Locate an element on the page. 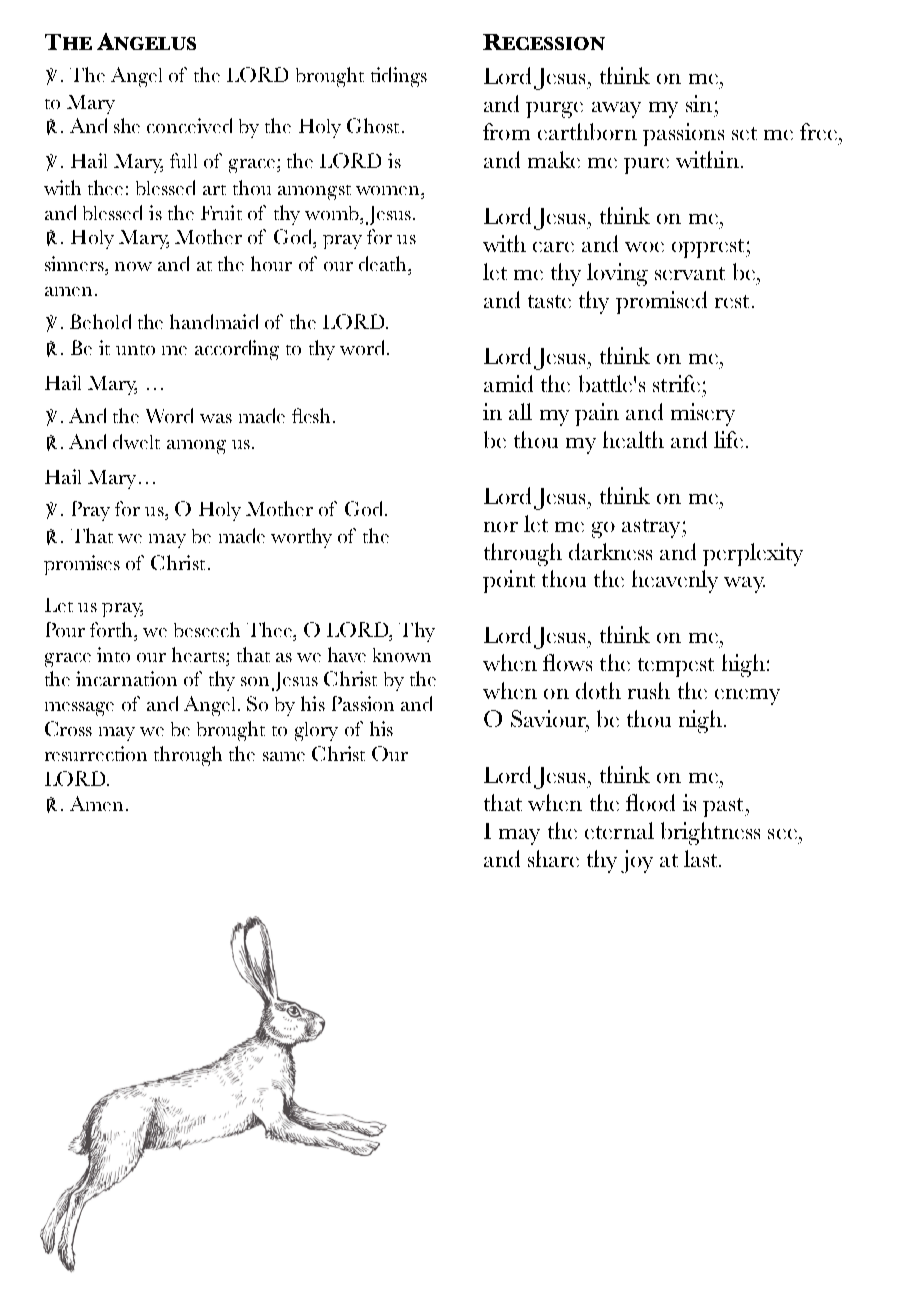 Image resolution: width=924 pixels, height=1308 pixels. set is located at coordinates (744, 133).
